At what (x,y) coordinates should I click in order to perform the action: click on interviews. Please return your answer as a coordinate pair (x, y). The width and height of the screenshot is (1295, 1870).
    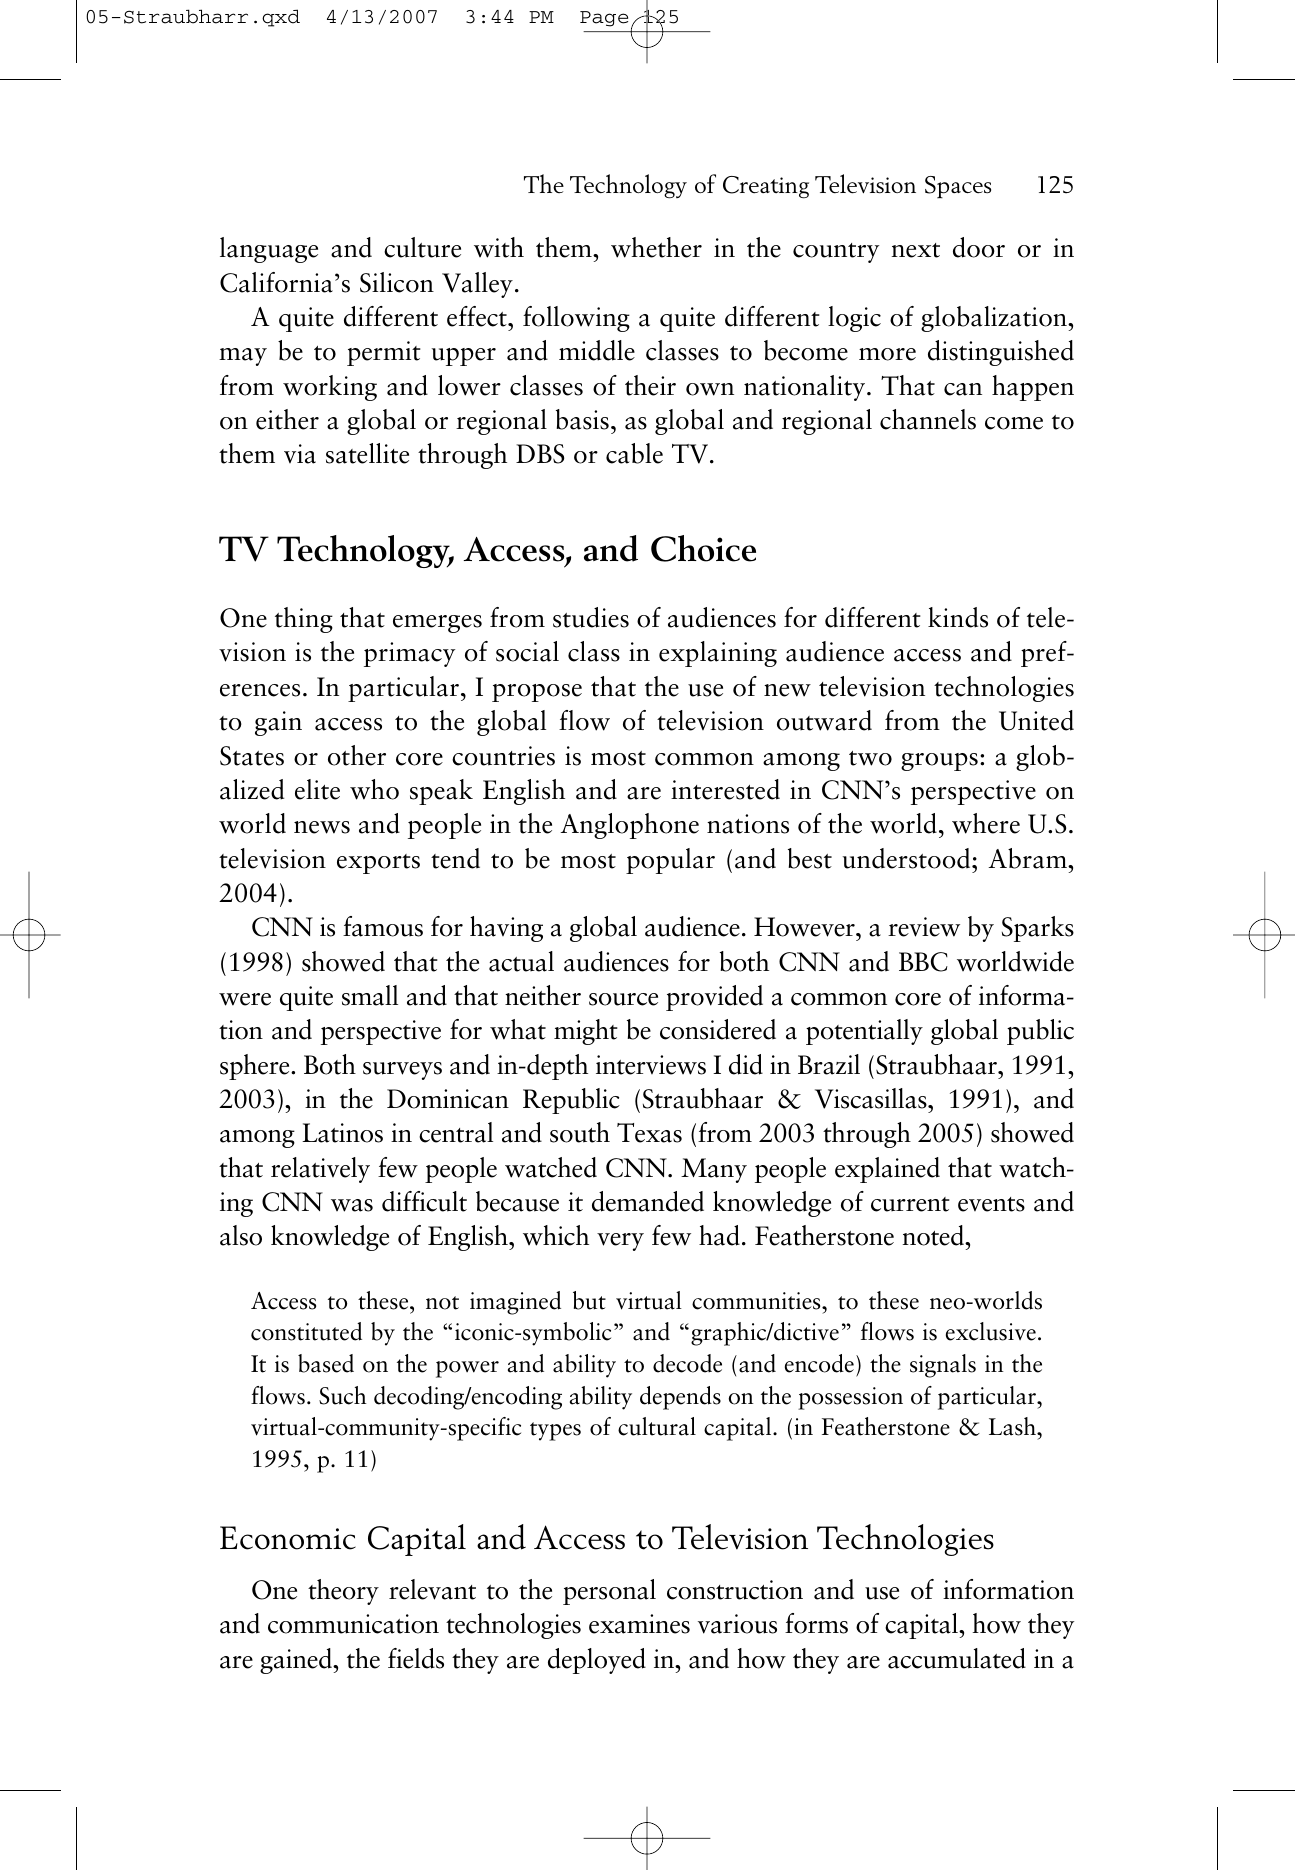
    Looking at the image, I should click on (651, 1065).
